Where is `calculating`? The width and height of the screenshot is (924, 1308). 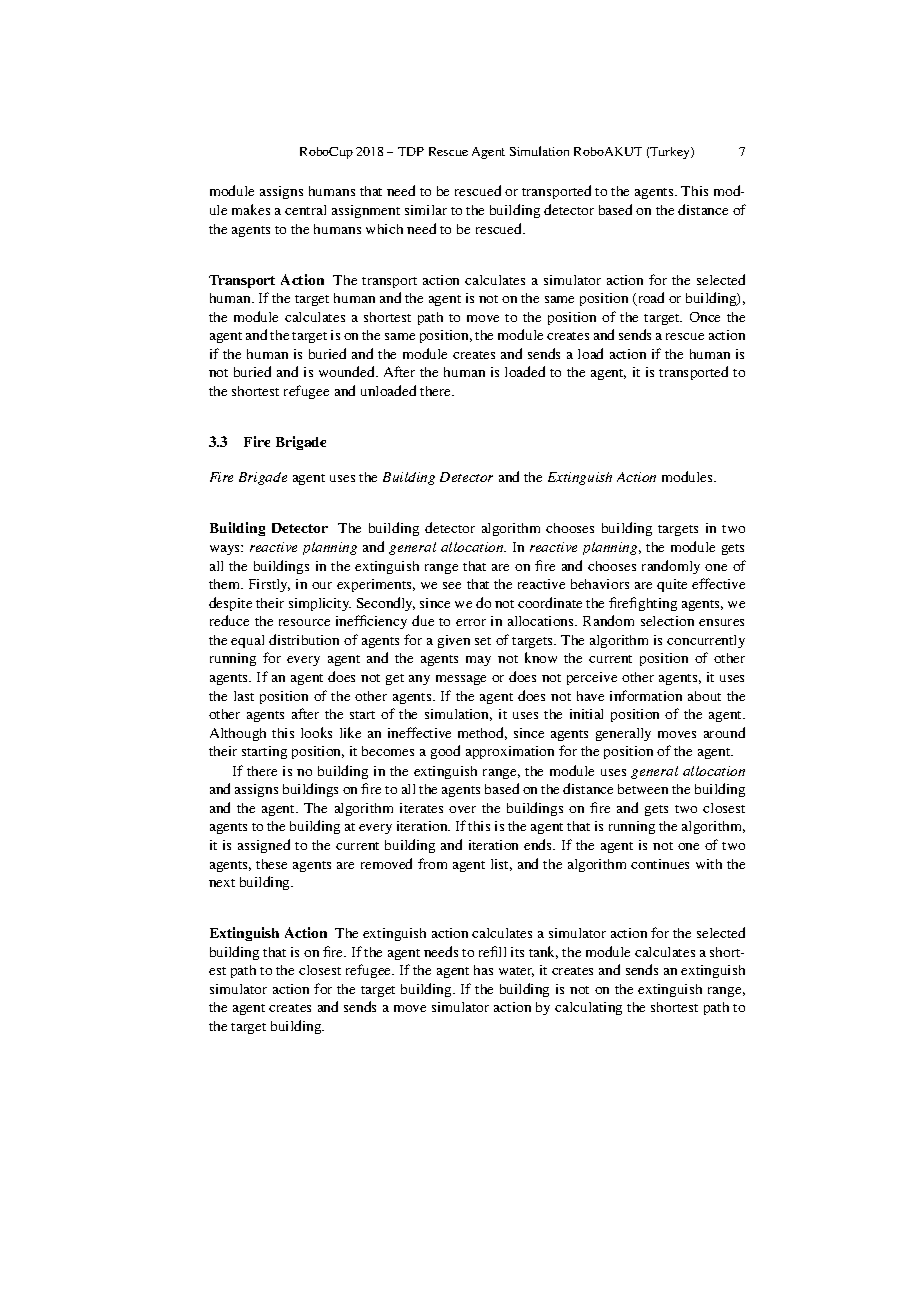
calculating is located at coordinates (588, 1008).
